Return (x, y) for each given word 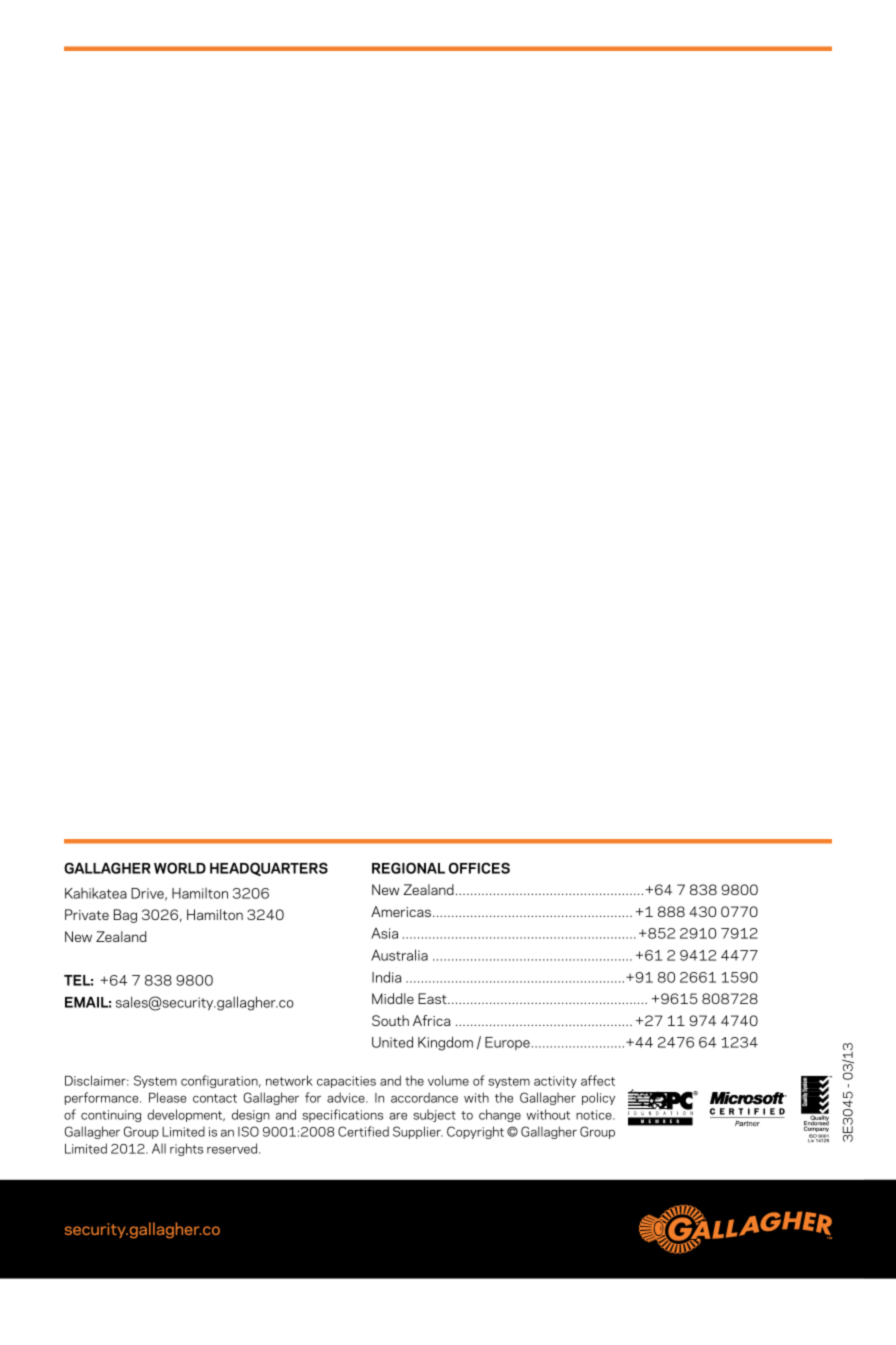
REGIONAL (408, 868)
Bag (125, 916)
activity (555, 1082)
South (390, 1020)
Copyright (475, 1132)
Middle (393, 998)
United (392, 1042)
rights (186, 1149)
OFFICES (479, 868)
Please (168, 1097)
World (180, 868)
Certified (363, 1131)
